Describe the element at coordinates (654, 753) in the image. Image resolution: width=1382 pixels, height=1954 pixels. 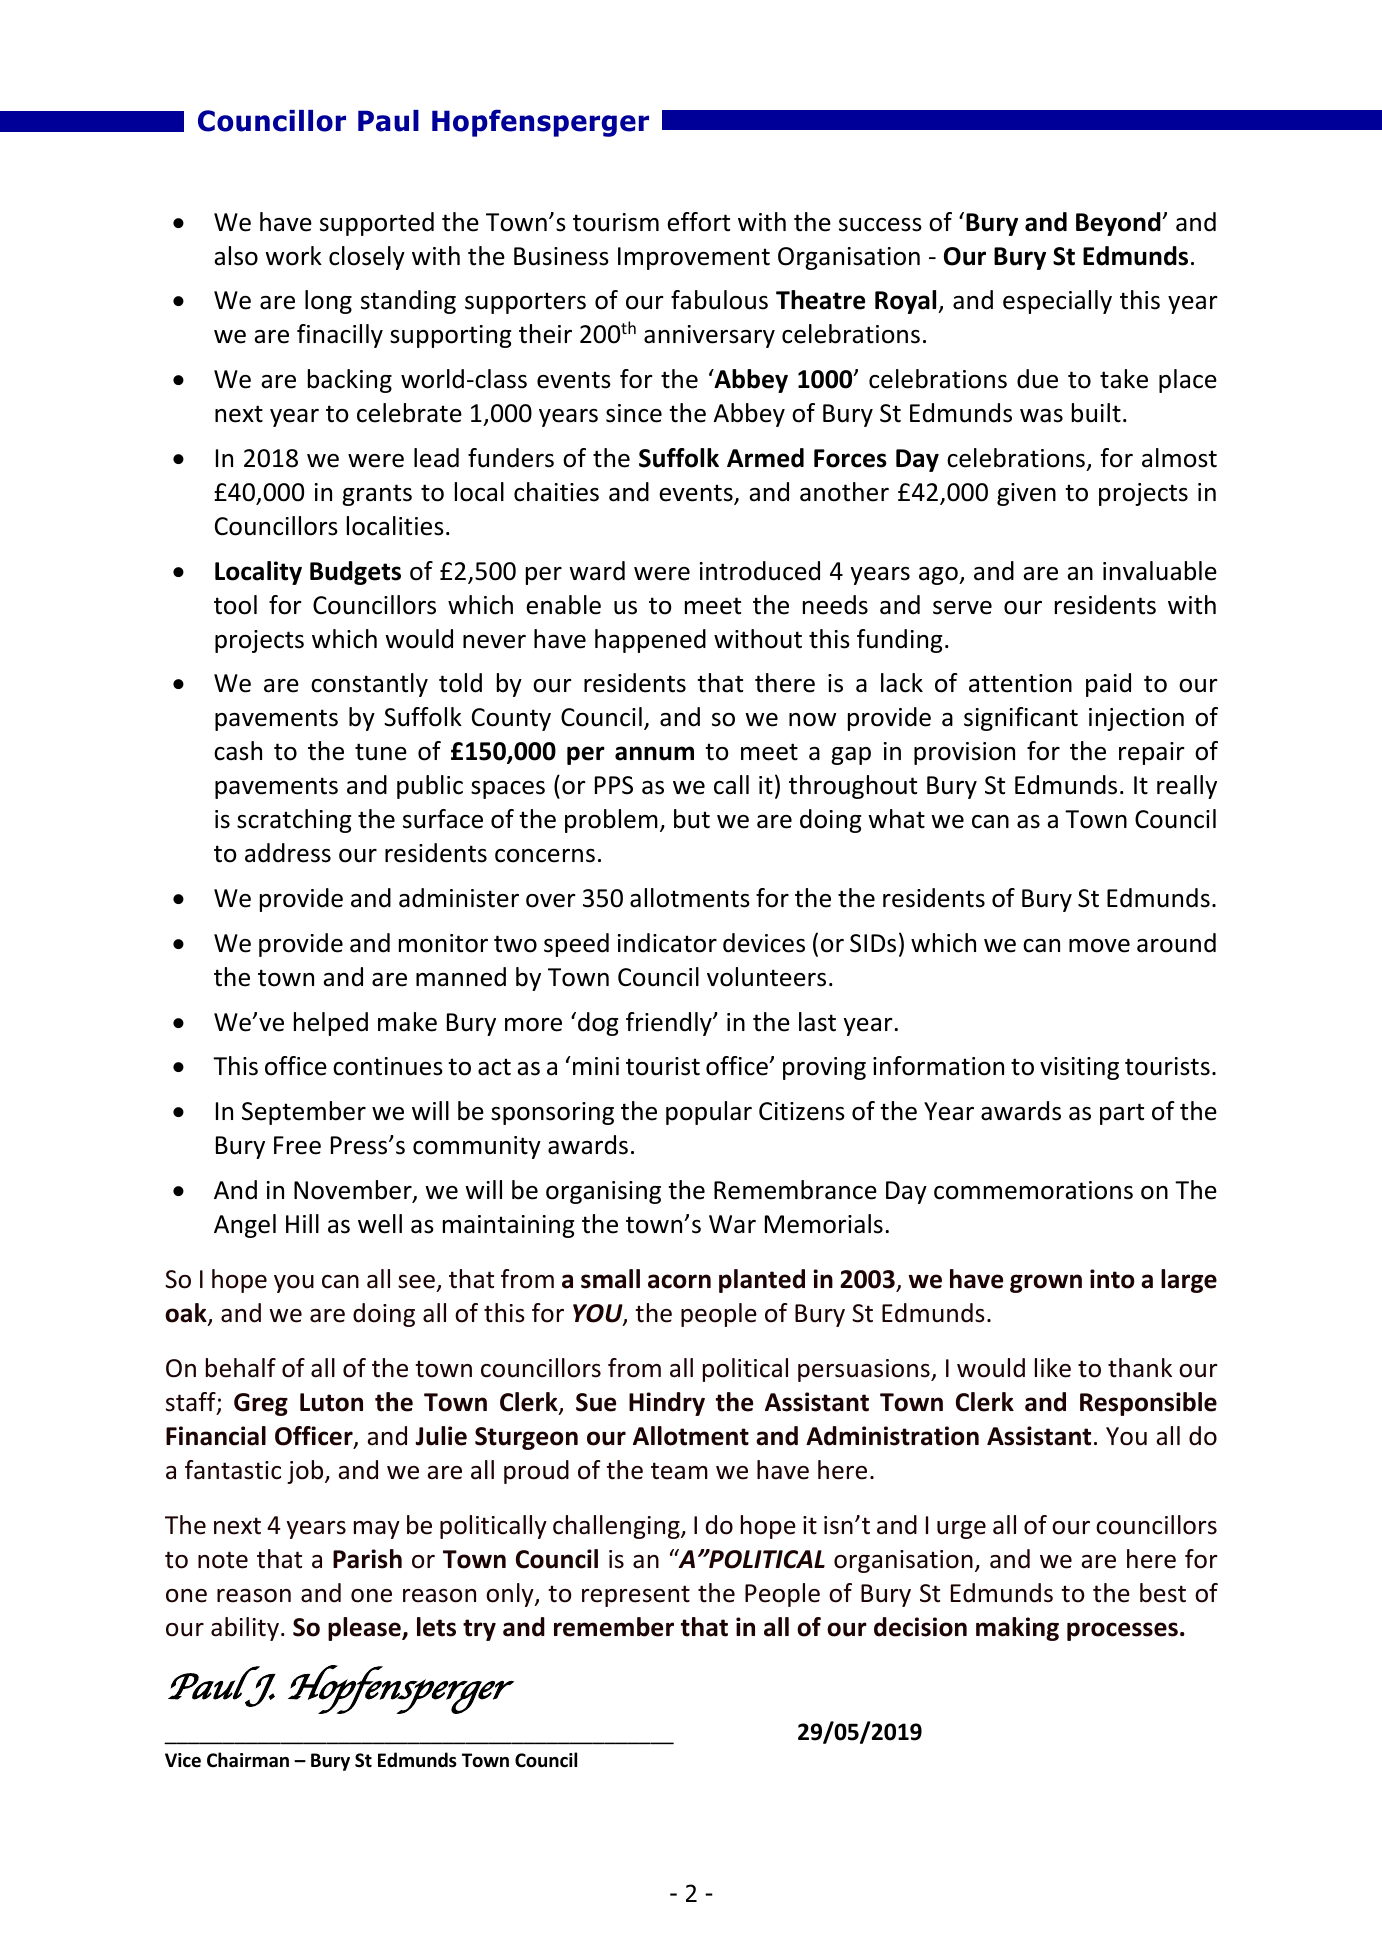
I see `annum` at that location.
